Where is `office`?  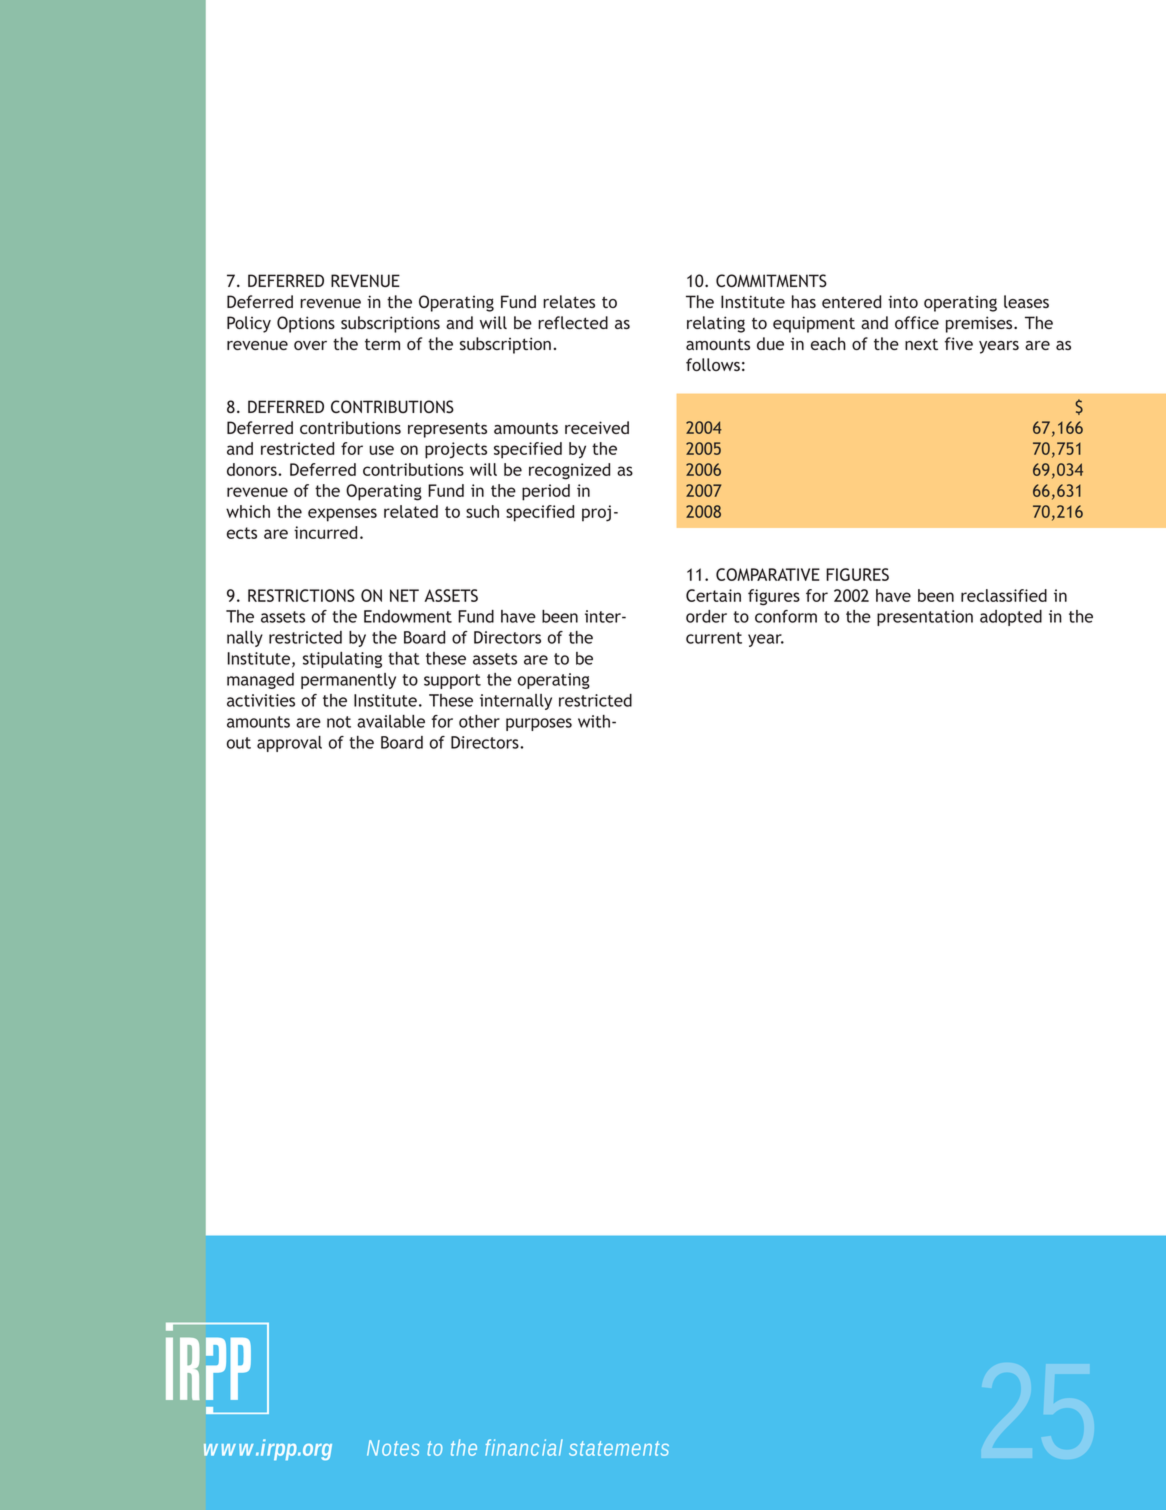 office is located at coordinates (917, 322).
